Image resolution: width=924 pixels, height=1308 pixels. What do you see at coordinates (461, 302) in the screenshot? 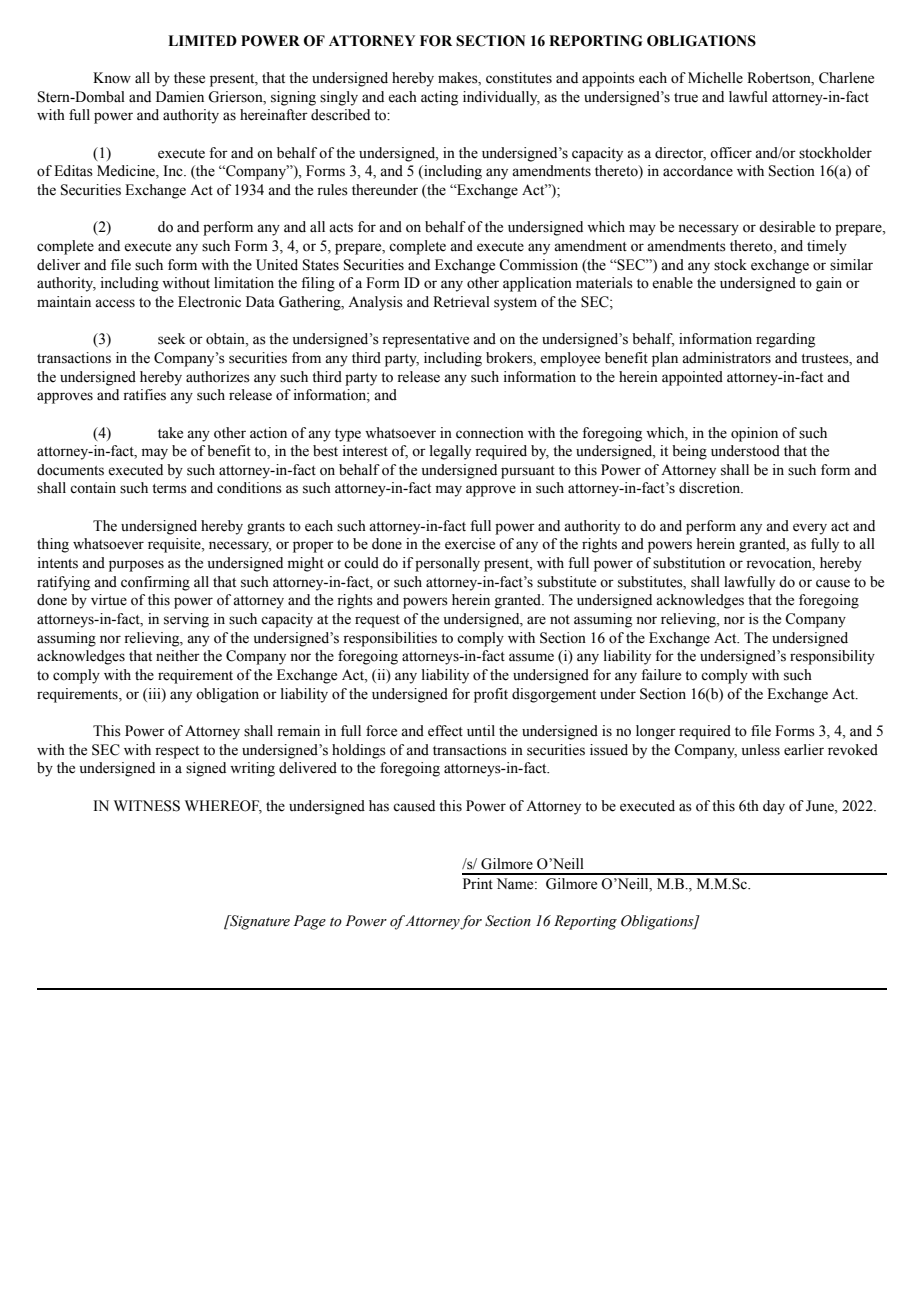
I see `Retrieval` at bounding box center [461, 302].
